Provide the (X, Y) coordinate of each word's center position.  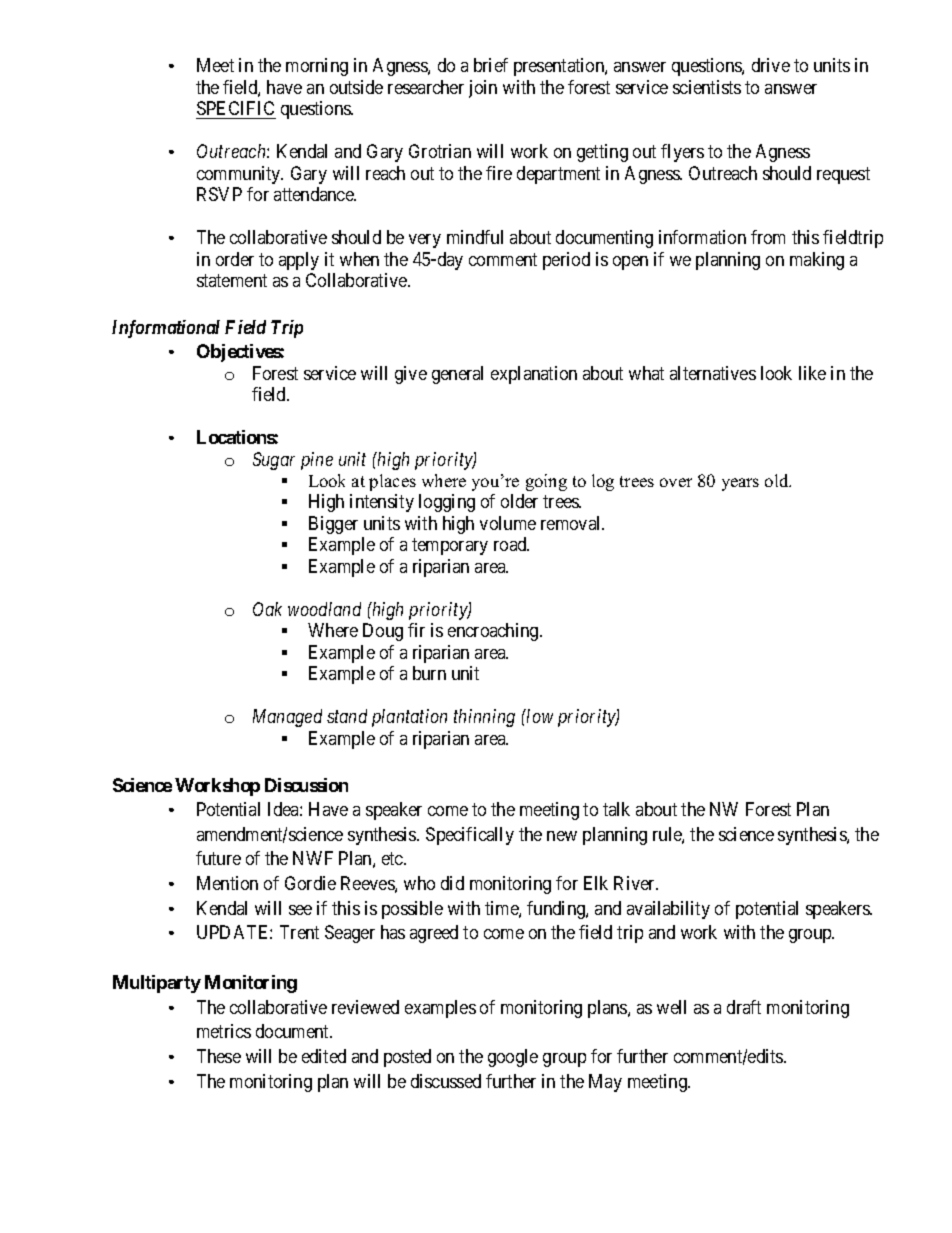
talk (616, 809)
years (740, 484)
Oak (267, 609)
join (483, 89)
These (219, 1056)
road (511, 544)
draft (744, 1007)
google (513, 1058)
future (218, 858)
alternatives (713, 373)
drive (771, 65)
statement (232, 280)
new (562, 836)
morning (317, 67)
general (457, 375)
